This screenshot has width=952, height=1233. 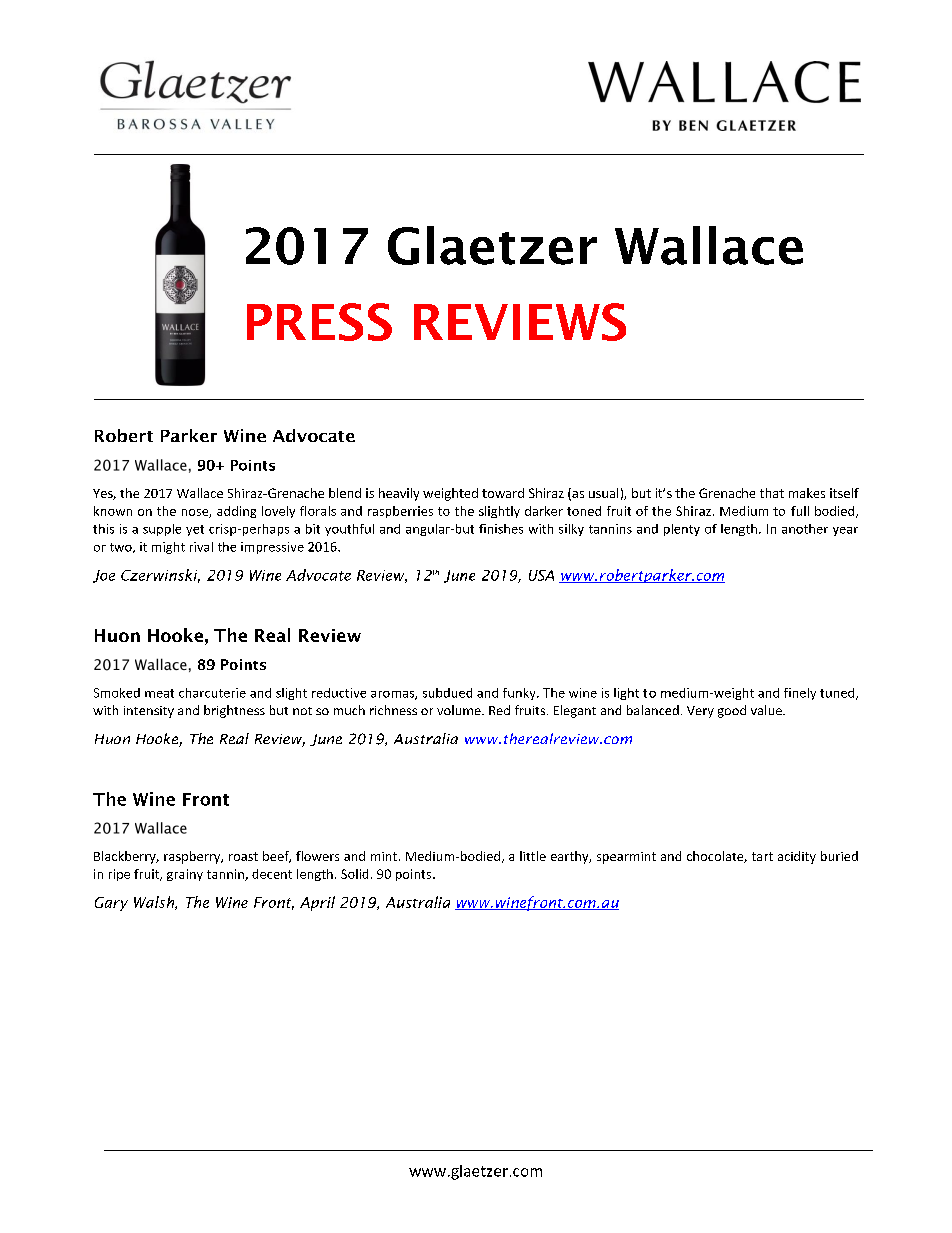 What do you see at coordinates (503, 493) in the screenshot?
I see `toward` at bounding box center [503, 493].
